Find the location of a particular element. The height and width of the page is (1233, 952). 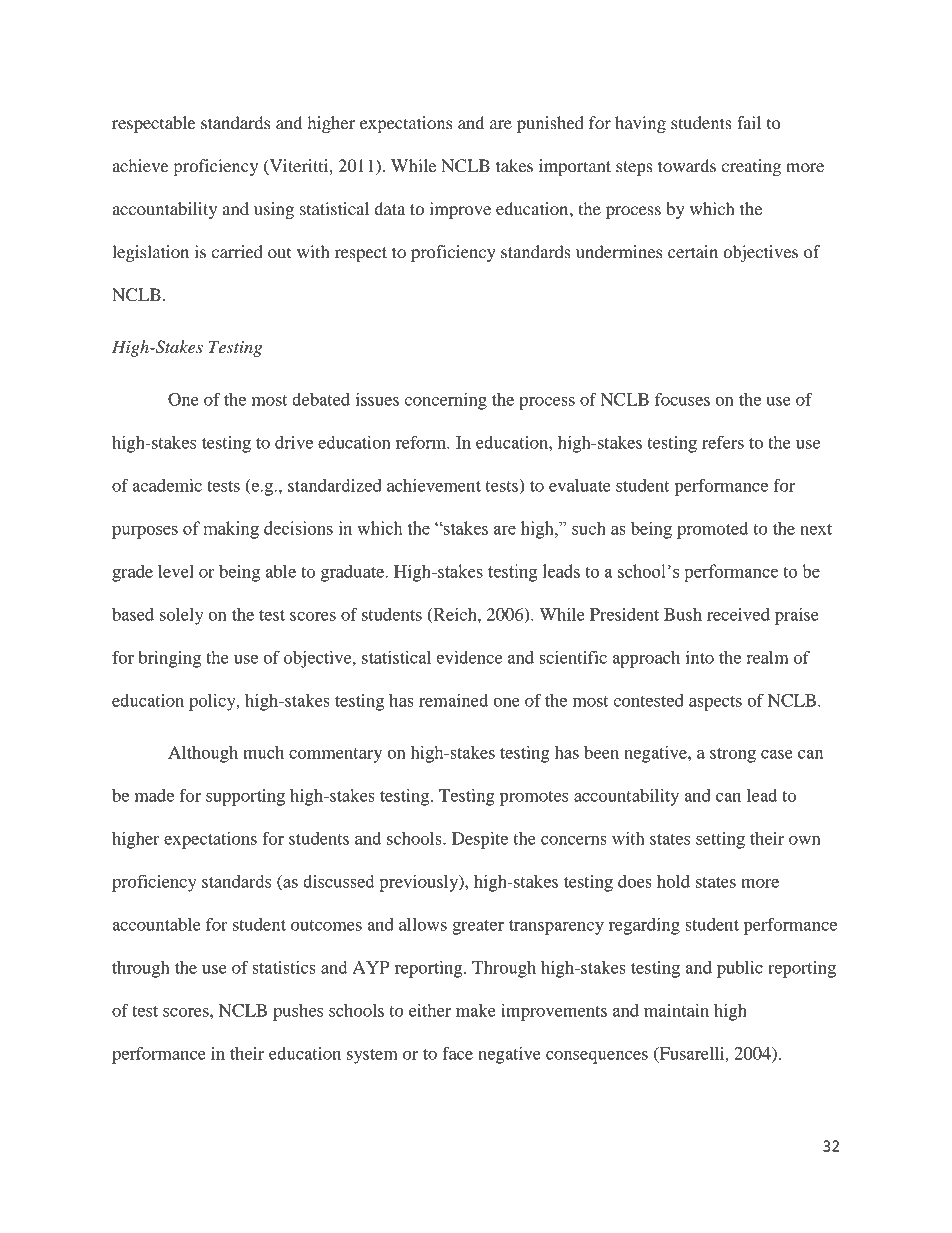

concerning is located at coordinates (445, 401).
